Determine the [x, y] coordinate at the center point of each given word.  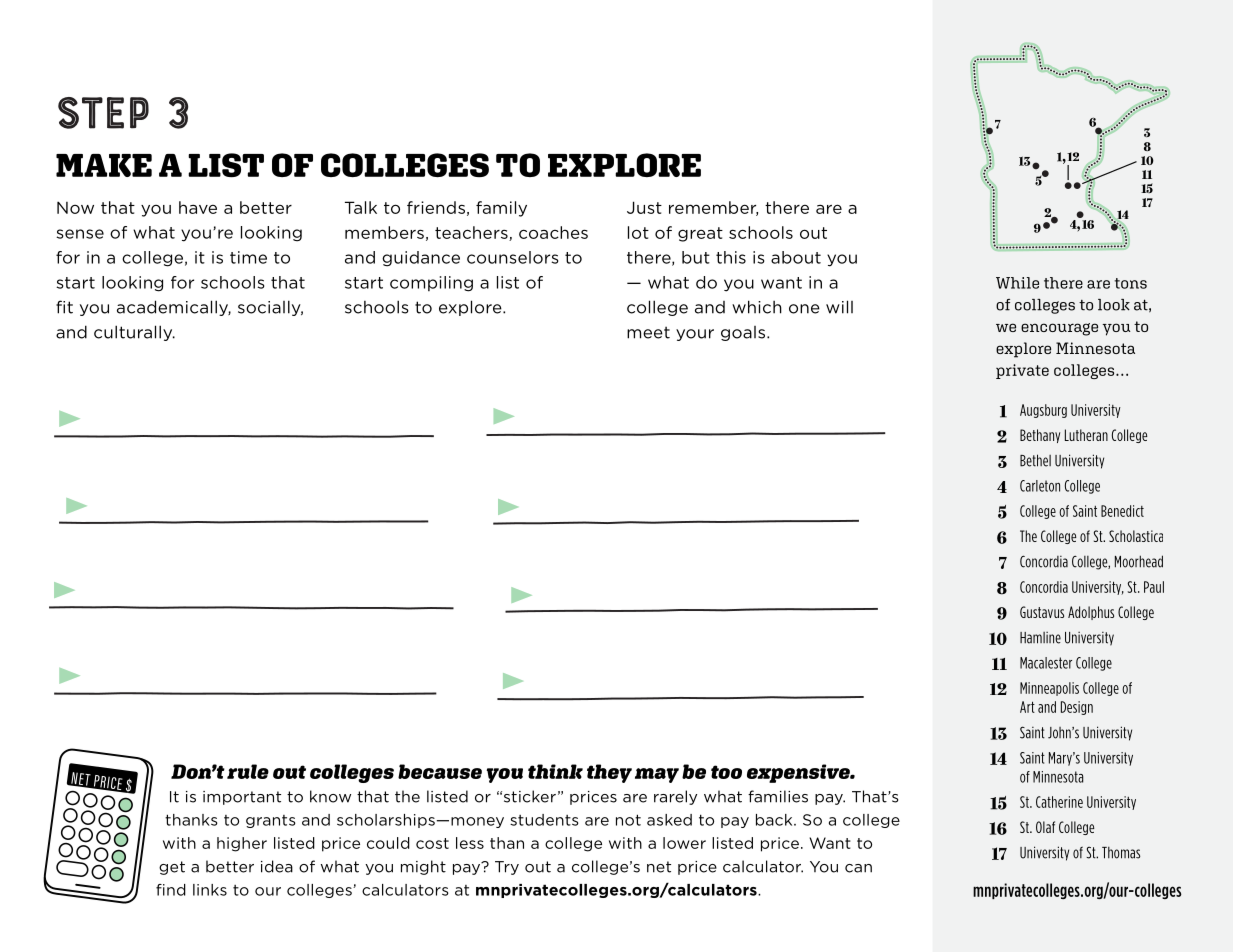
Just [644, 207]
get [172, 868]
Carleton [1040, 486]
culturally [134, 333]
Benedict [1122, 511]
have [198, 207]
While [1017, 283]
